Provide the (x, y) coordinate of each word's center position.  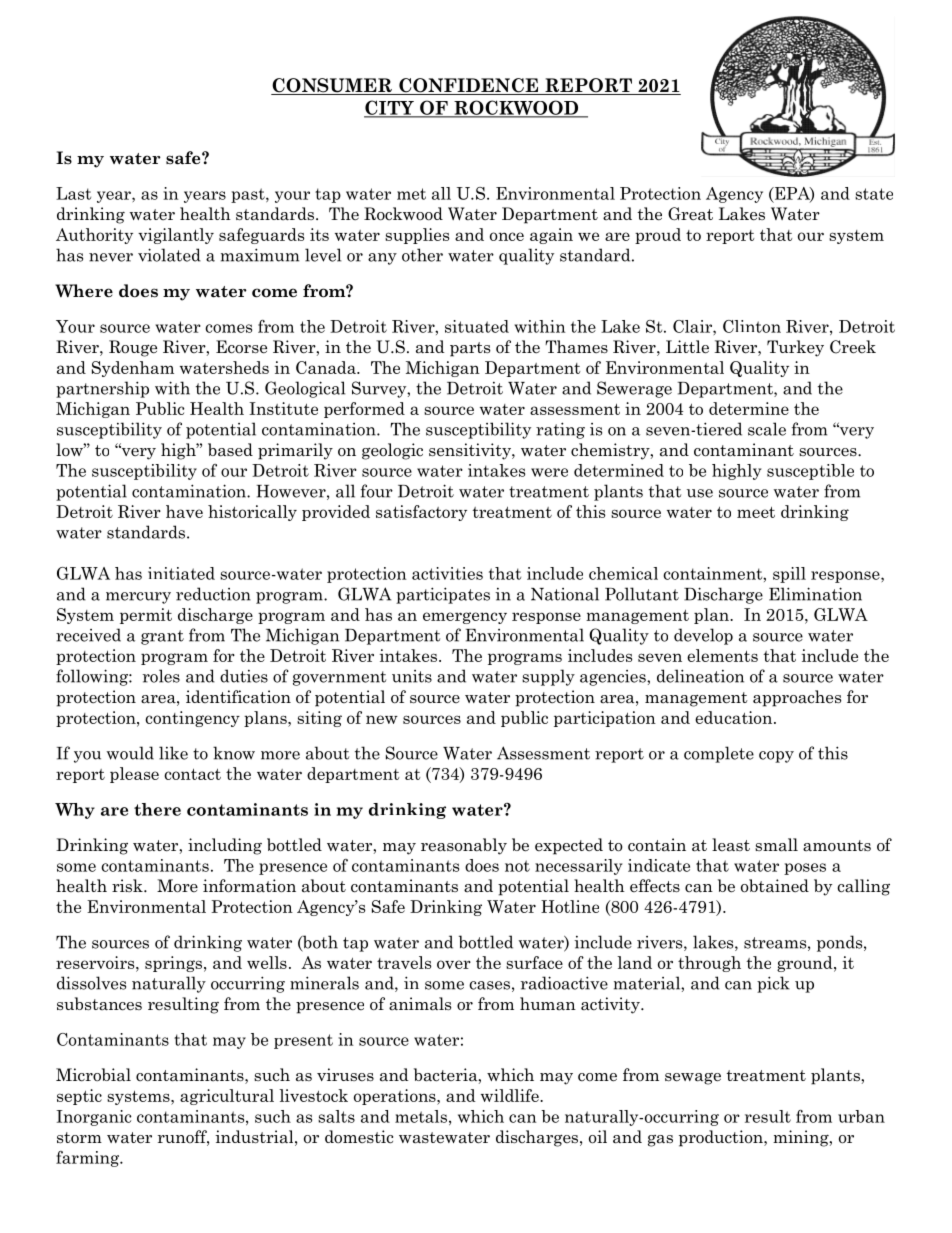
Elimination (815, 594)
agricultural (227, 1097)
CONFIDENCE (468, 86)
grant (162, 637)
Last (73, 193)
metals (421, 1116)
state (874, 194)
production (722, 1138)
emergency (465, 618)
